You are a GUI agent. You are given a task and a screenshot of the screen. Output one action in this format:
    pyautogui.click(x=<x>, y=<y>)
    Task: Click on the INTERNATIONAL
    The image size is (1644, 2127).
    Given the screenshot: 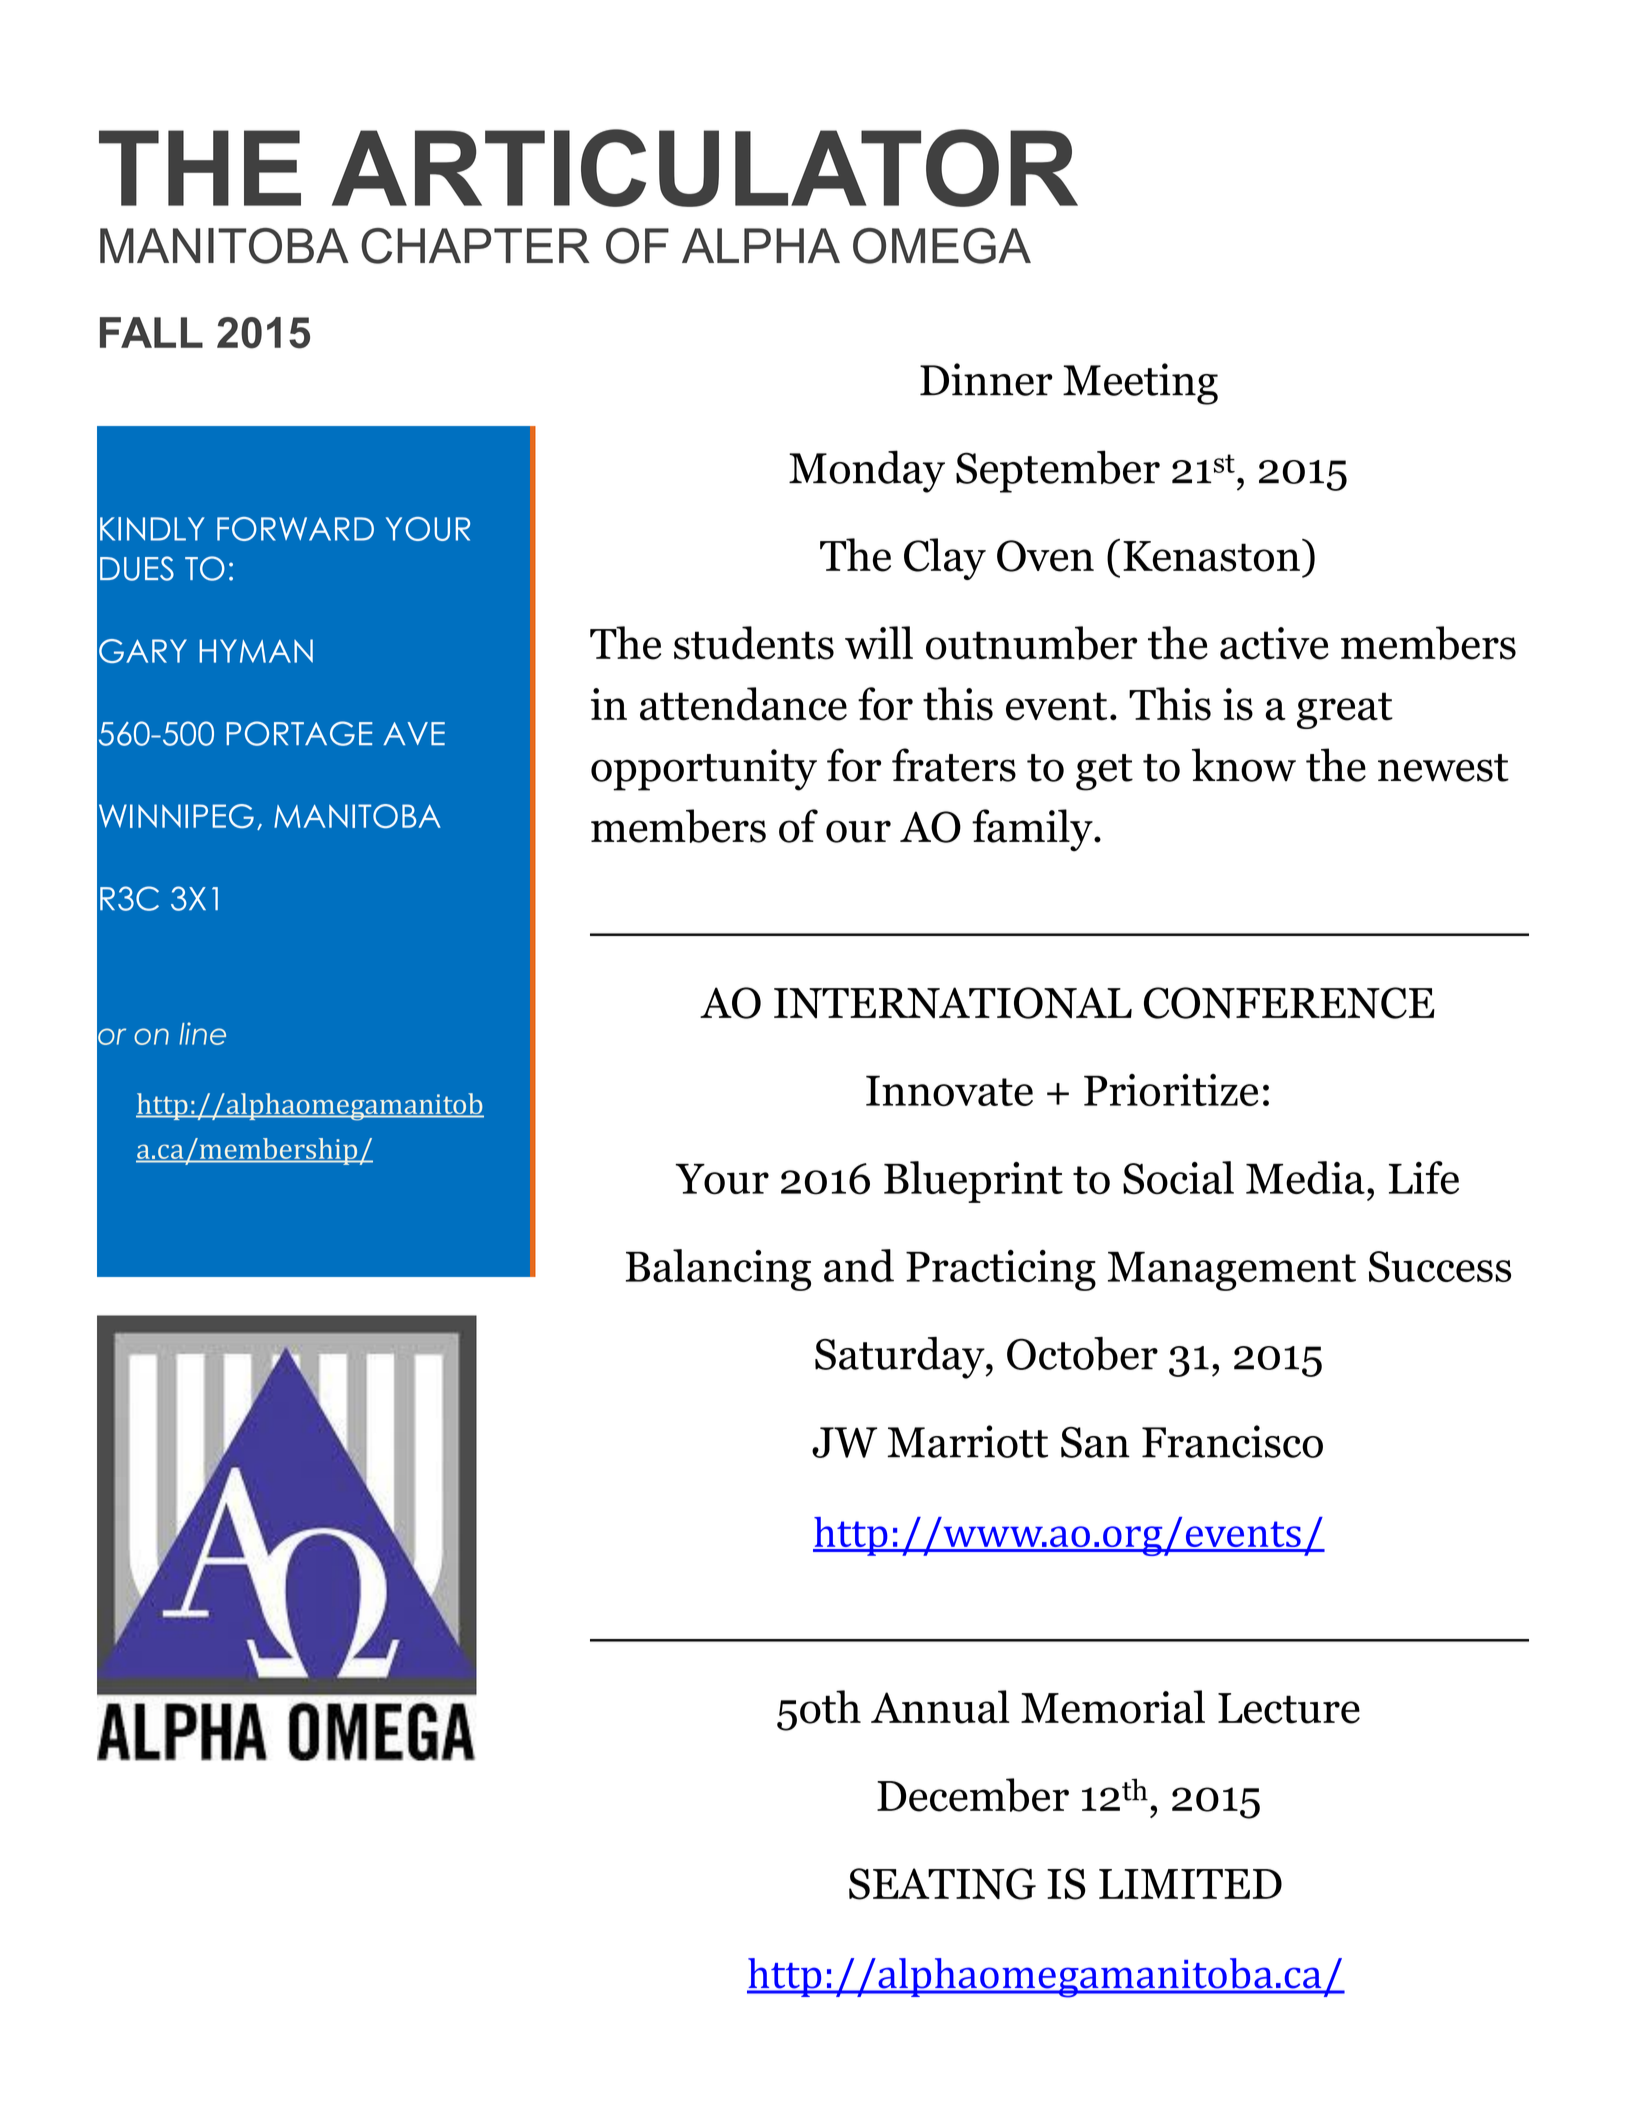 What is the action you would take?
    pyautogui.click(x=953, y=1003)
